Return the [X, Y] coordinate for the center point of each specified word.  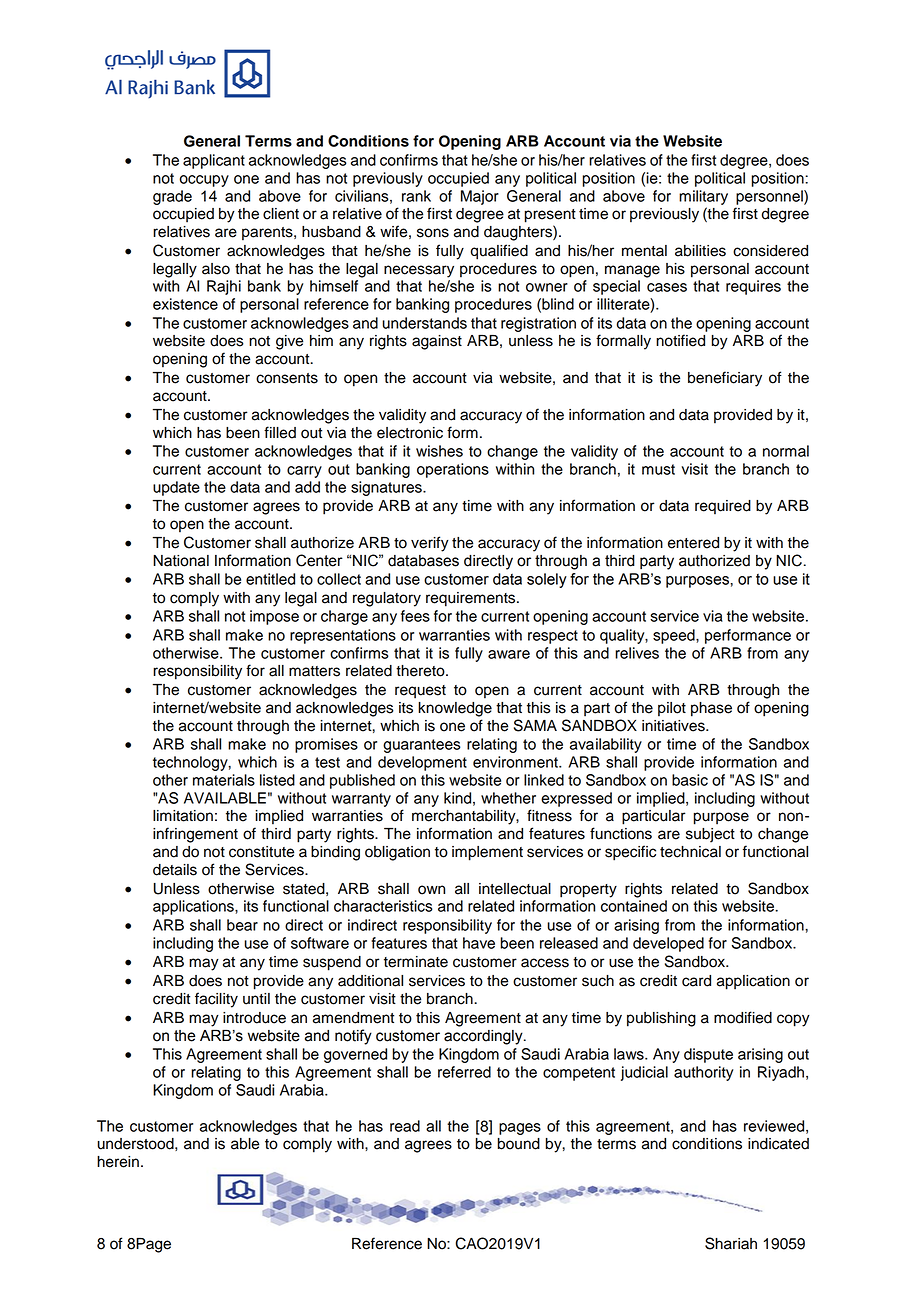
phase [711, 709]
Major [480, 197]
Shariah [731, 1243]
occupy [204, 181]
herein [118, 1162]
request [420, 692]
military [703, 197]
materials [224, 780]
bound [519, 1144]
